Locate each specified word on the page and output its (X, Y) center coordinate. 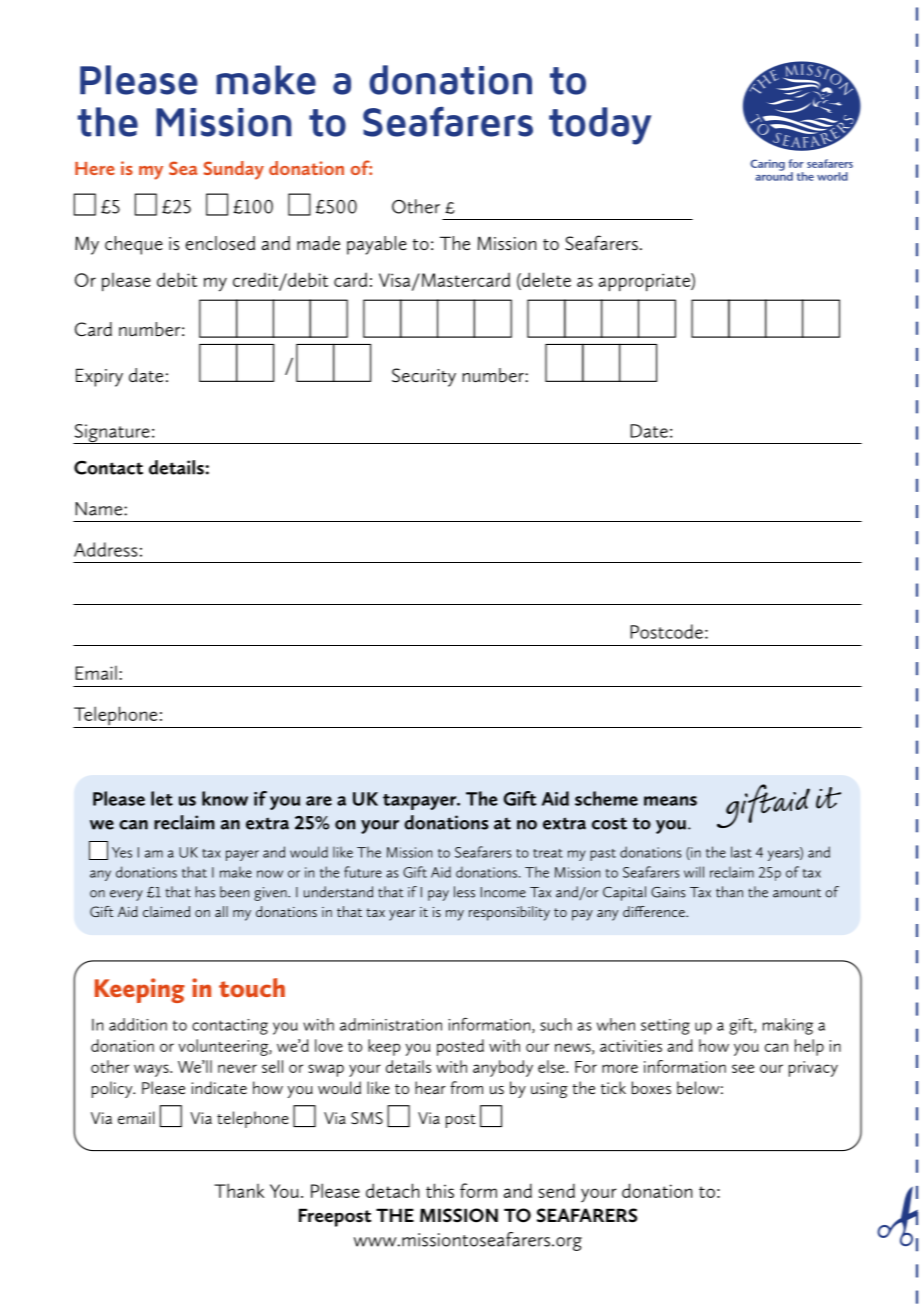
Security (424, 377)
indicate (219, 1087)
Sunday (234, 170)
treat (548, 853)
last (741, 852)
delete (545, 279)
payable (377, 245)
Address (106, 549)
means (670, 801)
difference (655, 911)
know (225, 798)
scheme (606, 798)
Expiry (99, 377)
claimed (166, 911)
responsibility (509, 913)
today (600, 126)
